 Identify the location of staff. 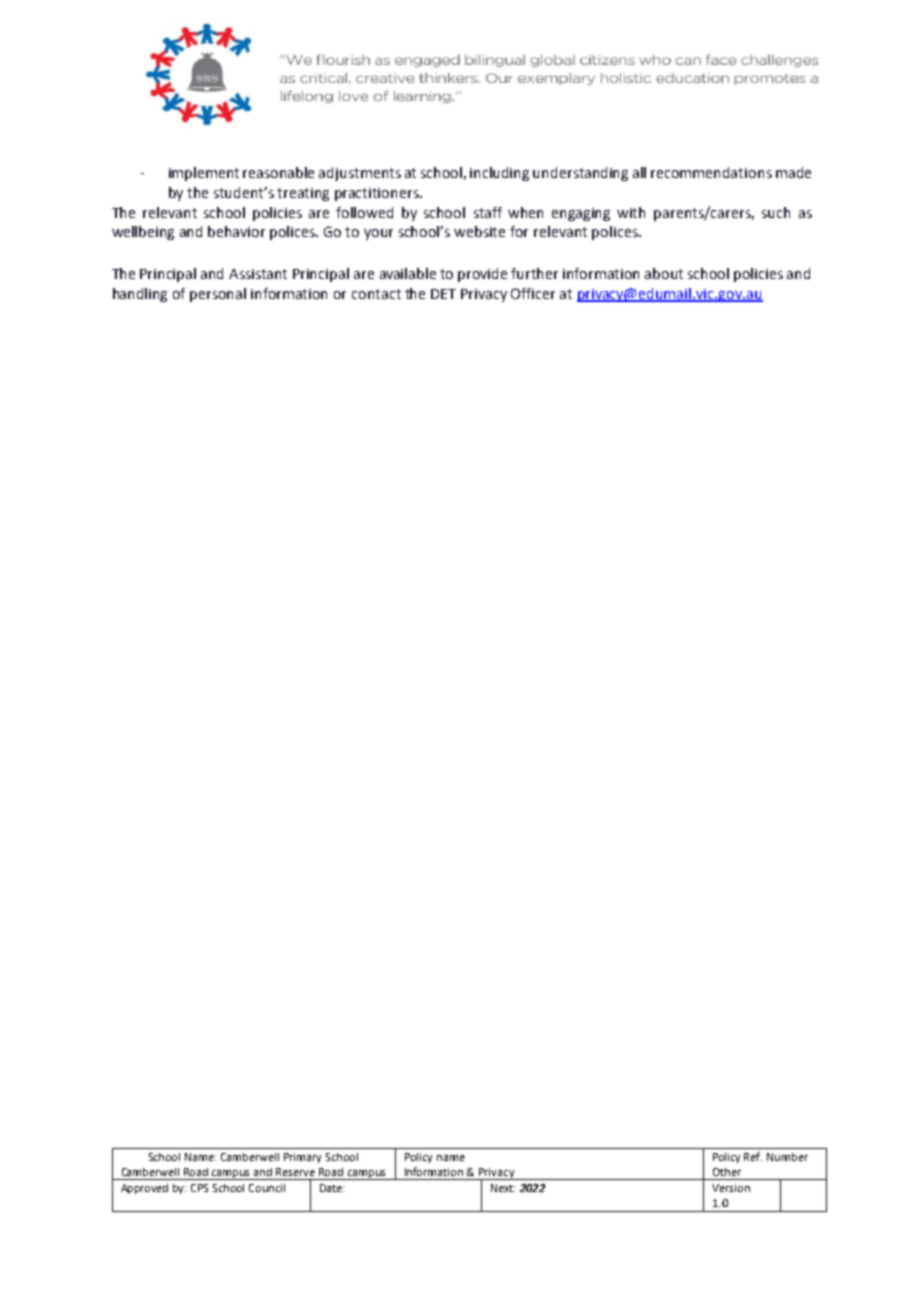
(488, 212).
